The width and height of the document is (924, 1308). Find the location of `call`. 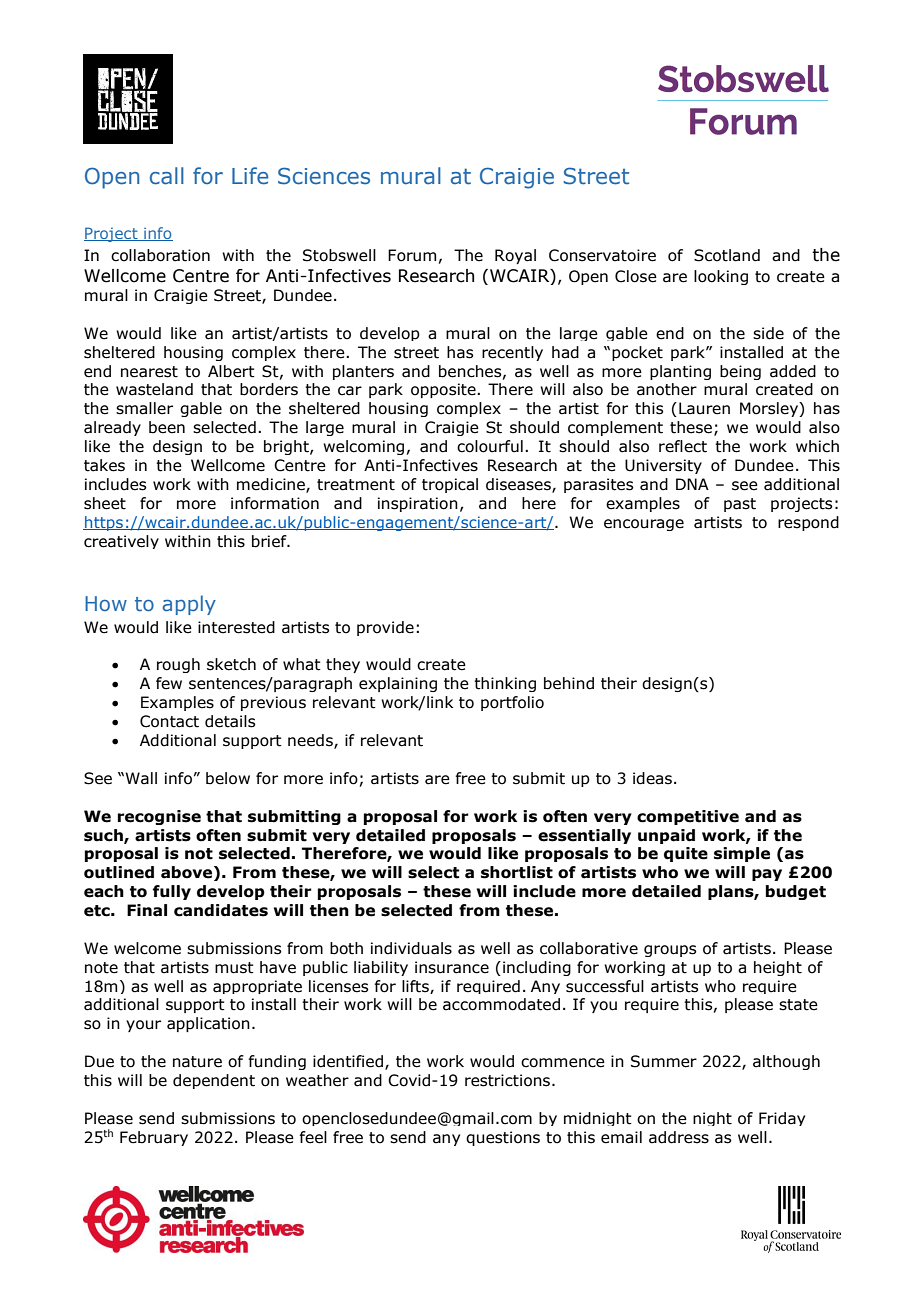

call is located at coordinates (167, 176).
